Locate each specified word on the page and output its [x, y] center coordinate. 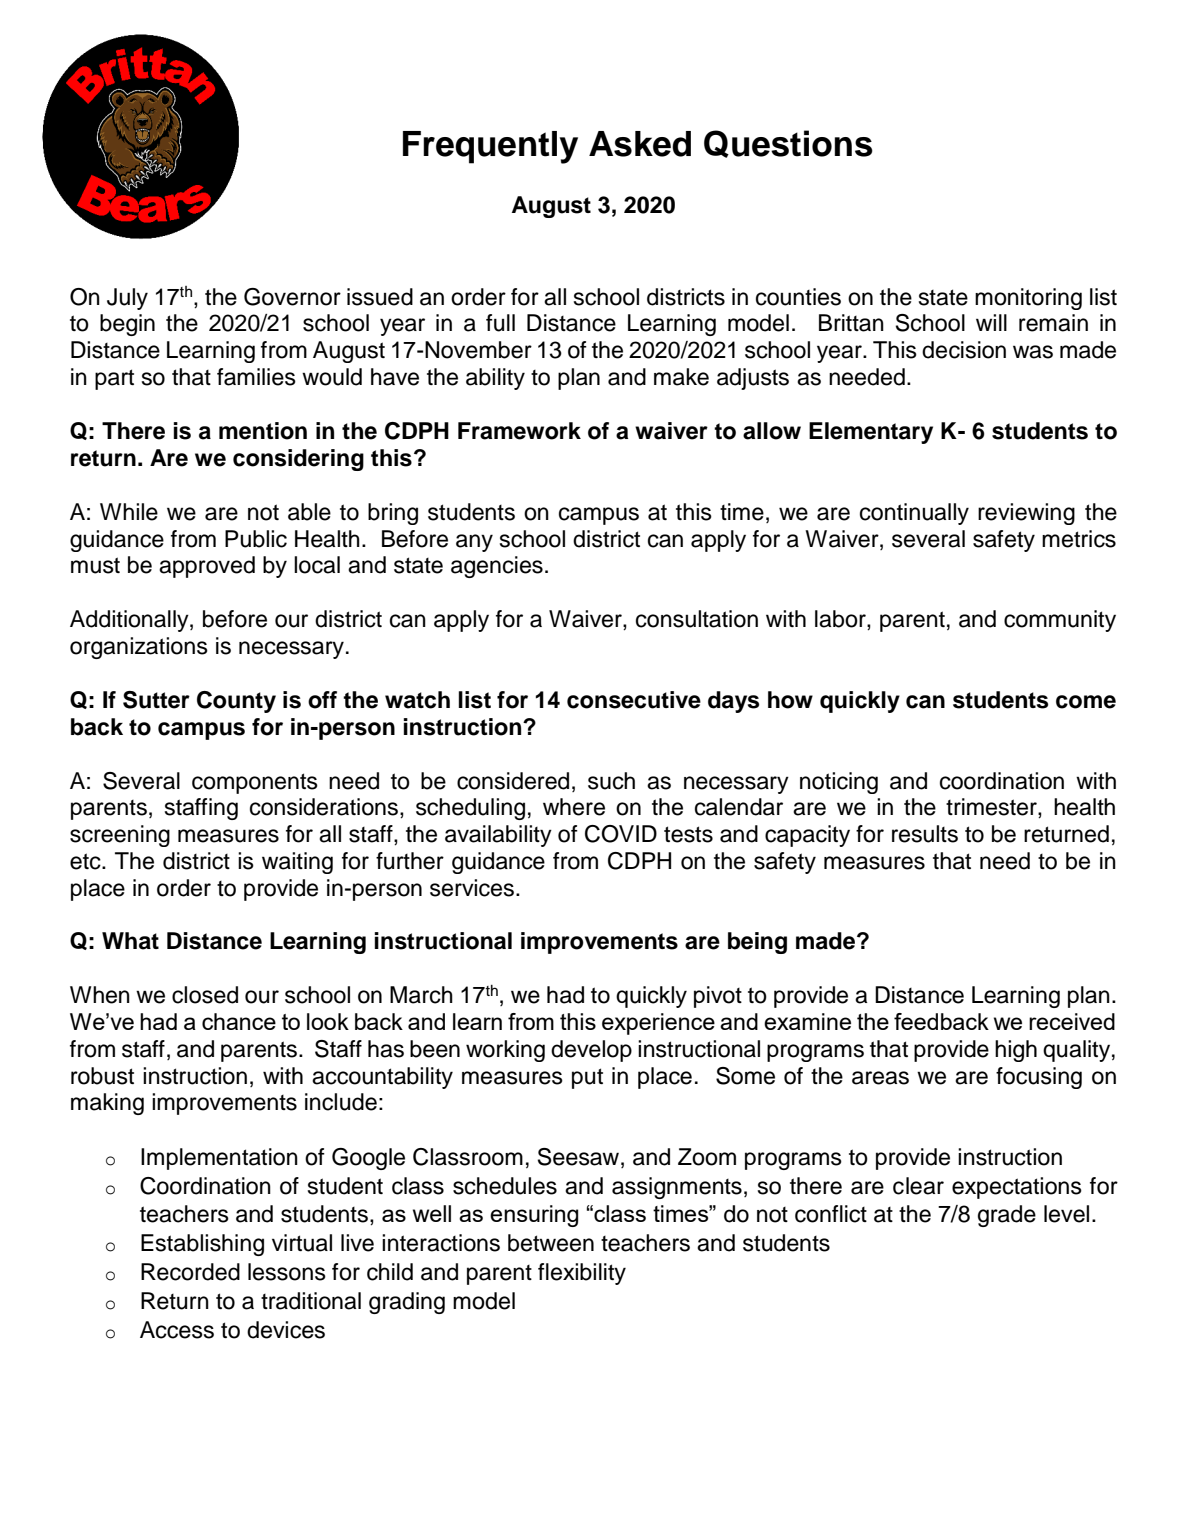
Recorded [190, 1272]
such [611, 781]
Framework [519, 431]
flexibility [582, 1274]
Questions [788, 144]
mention [263, 431]
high [1016, 1051]
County [236, 702]
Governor [292, 297]
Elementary [871, 433]
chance [239, 1021]
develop [591, 1051]
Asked [640, 144]
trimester [992, 808]
